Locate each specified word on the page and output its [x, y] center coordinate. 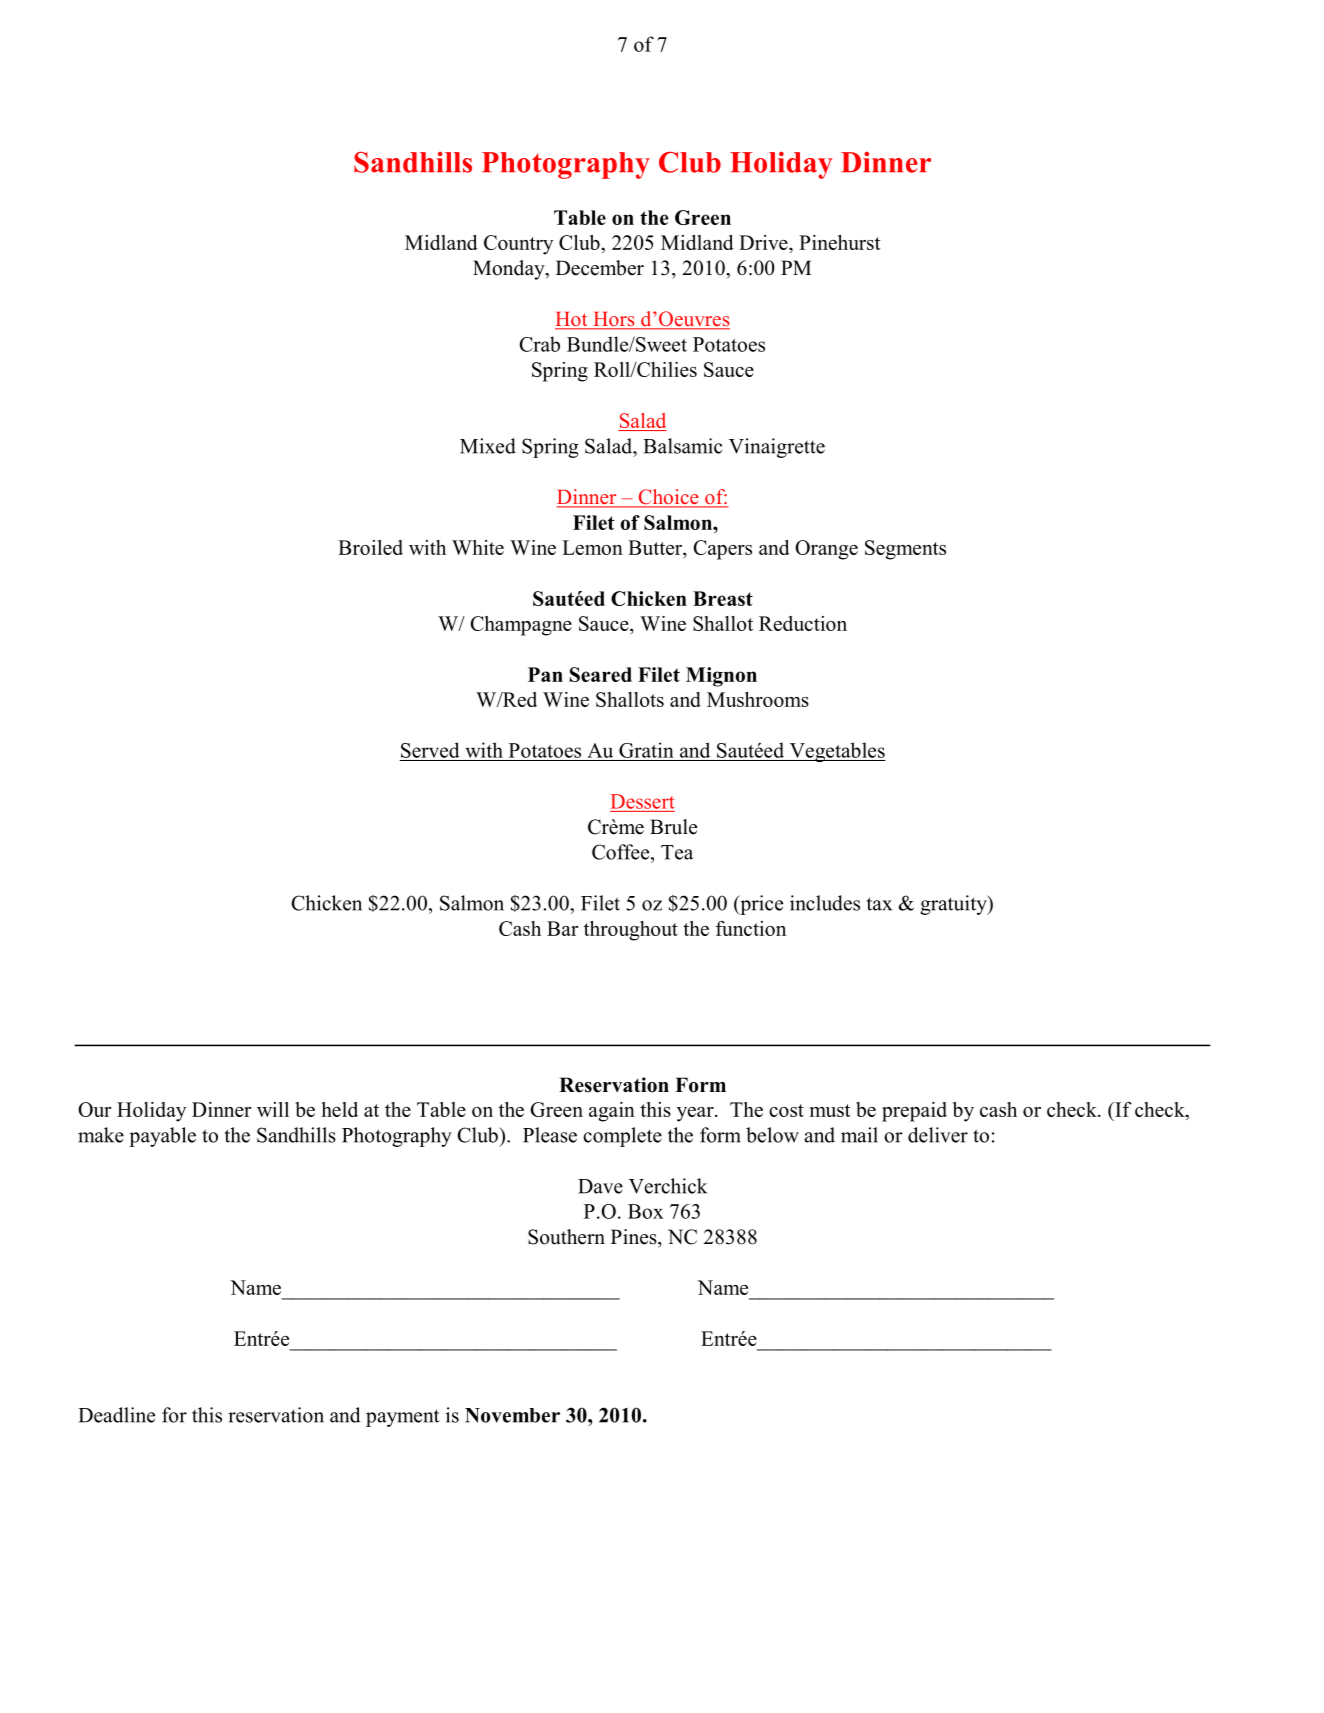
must [830, 1110]
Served [430, 750]
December [600, 268]
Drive [764, 242]
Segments [905, 550]
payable [162, 1137]
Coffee [622, 852]
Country [518, 245]
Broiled [370, 547]
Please [550, 1135]
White [478, 547]
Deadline [116, 1415]
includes [825, 903]
